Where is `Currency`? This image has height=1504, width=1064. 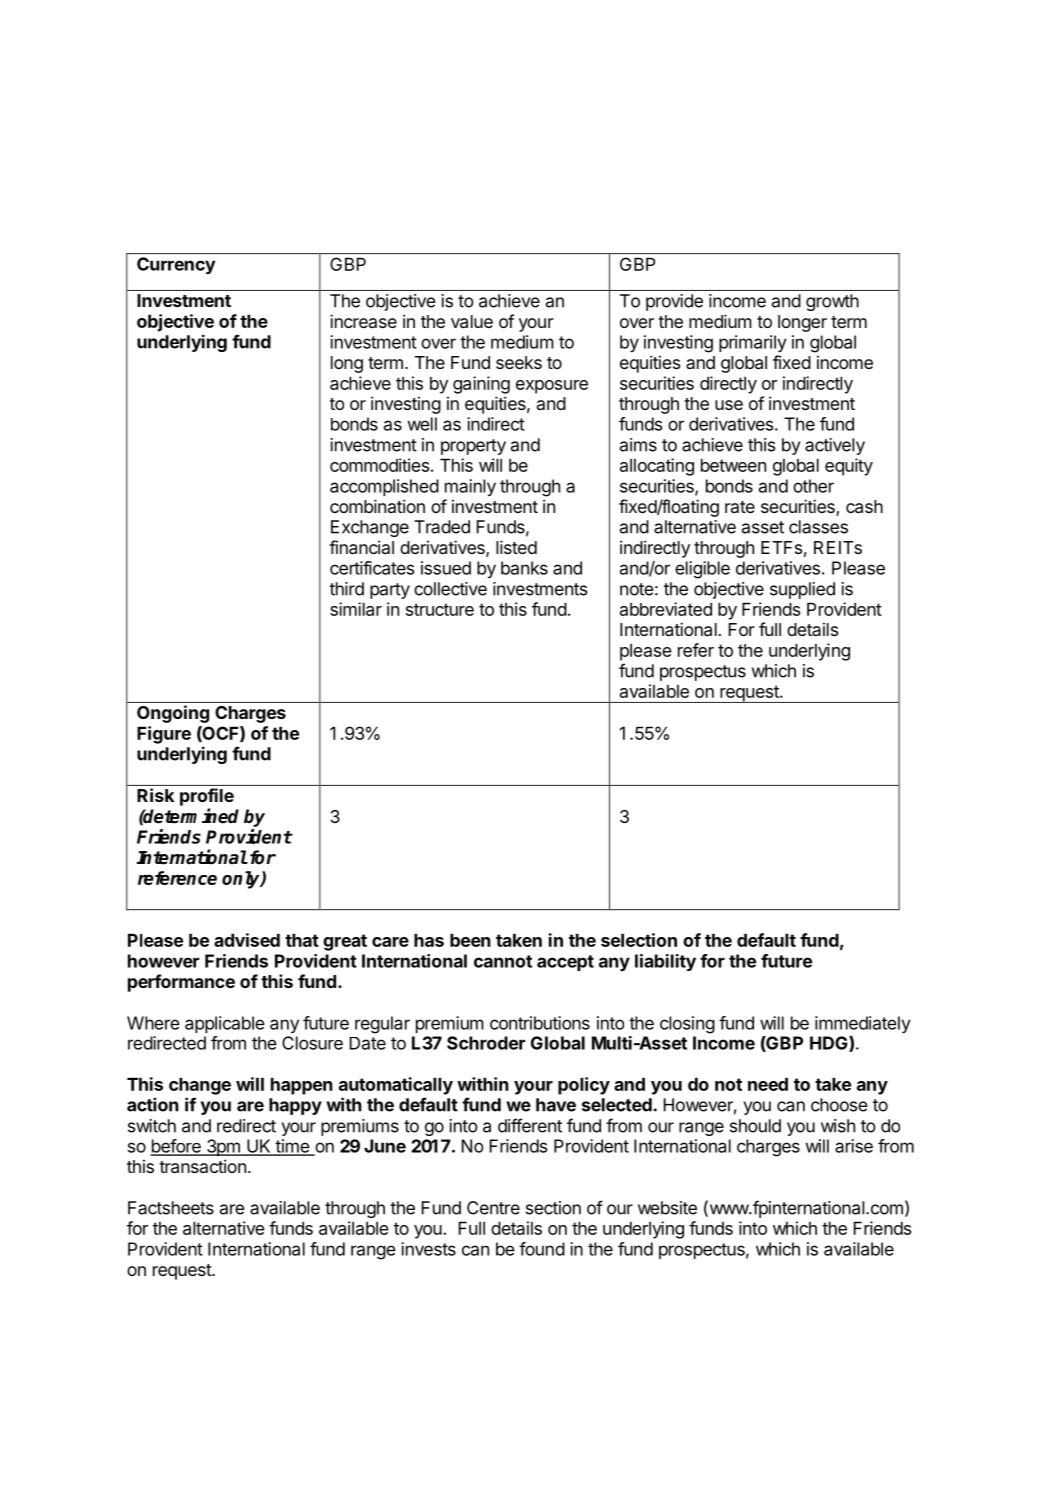 Currency is located at coordinates (176, 265).
